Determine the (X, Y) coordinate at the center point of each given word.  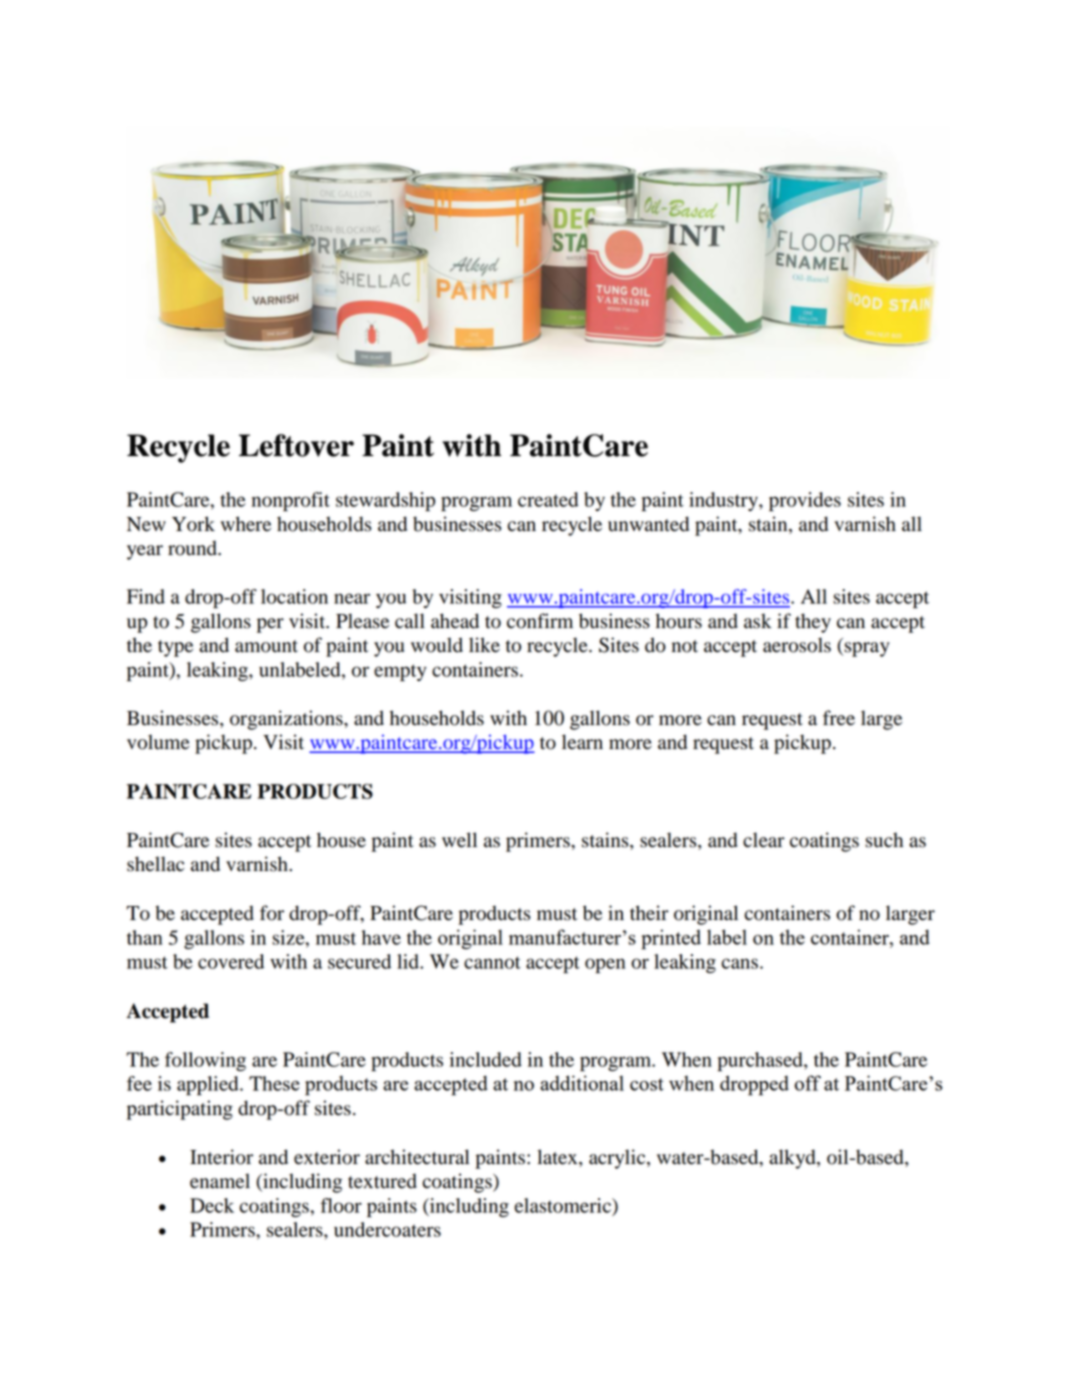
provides (805, 501)
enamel (220, 1181)
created (548, 499)
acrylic (618, 1159)
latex (558, 1157)
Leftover (296, 445)
